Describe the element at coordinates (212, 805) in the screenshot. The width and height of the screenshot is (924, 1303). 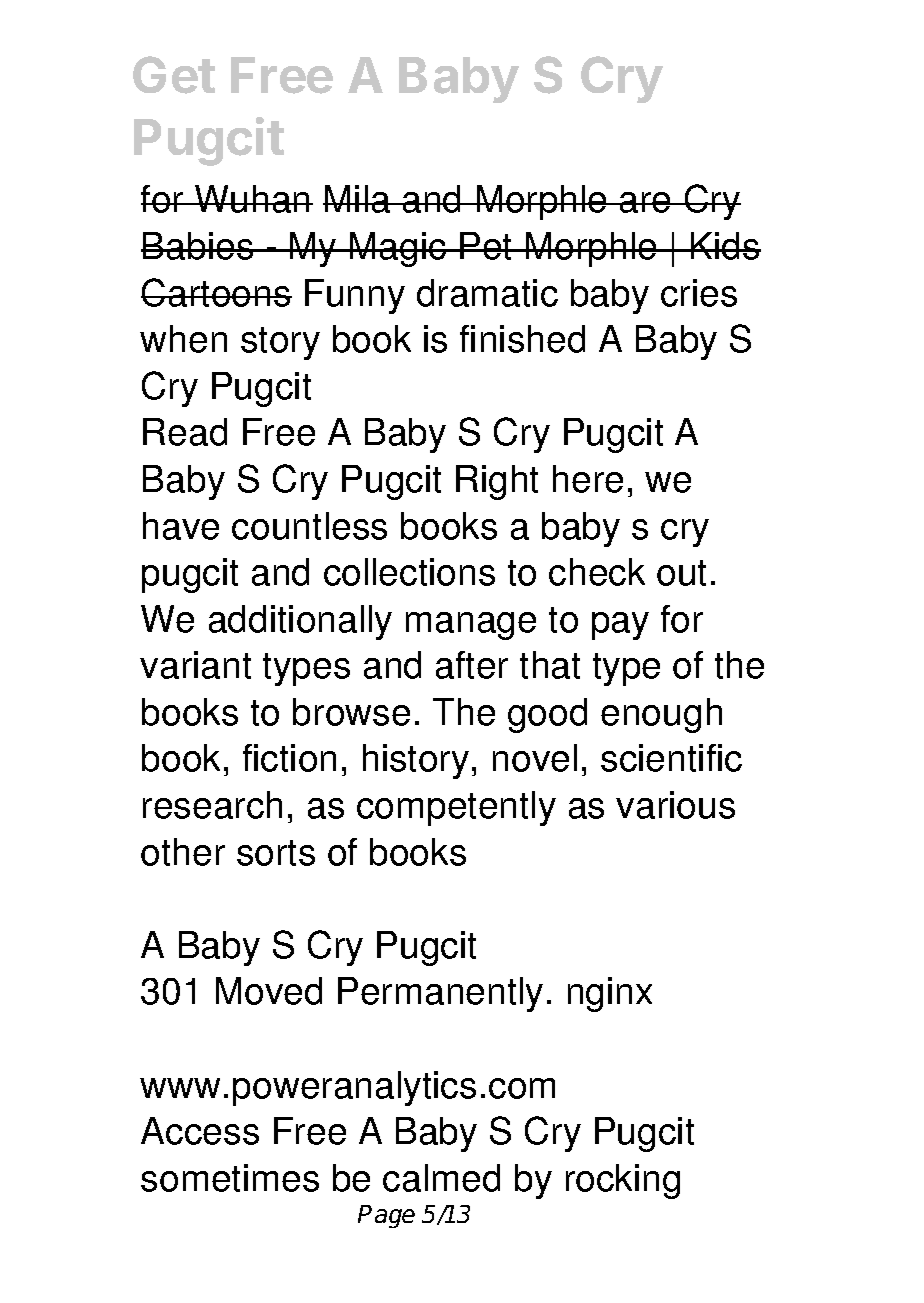
I see `research` at that location.
